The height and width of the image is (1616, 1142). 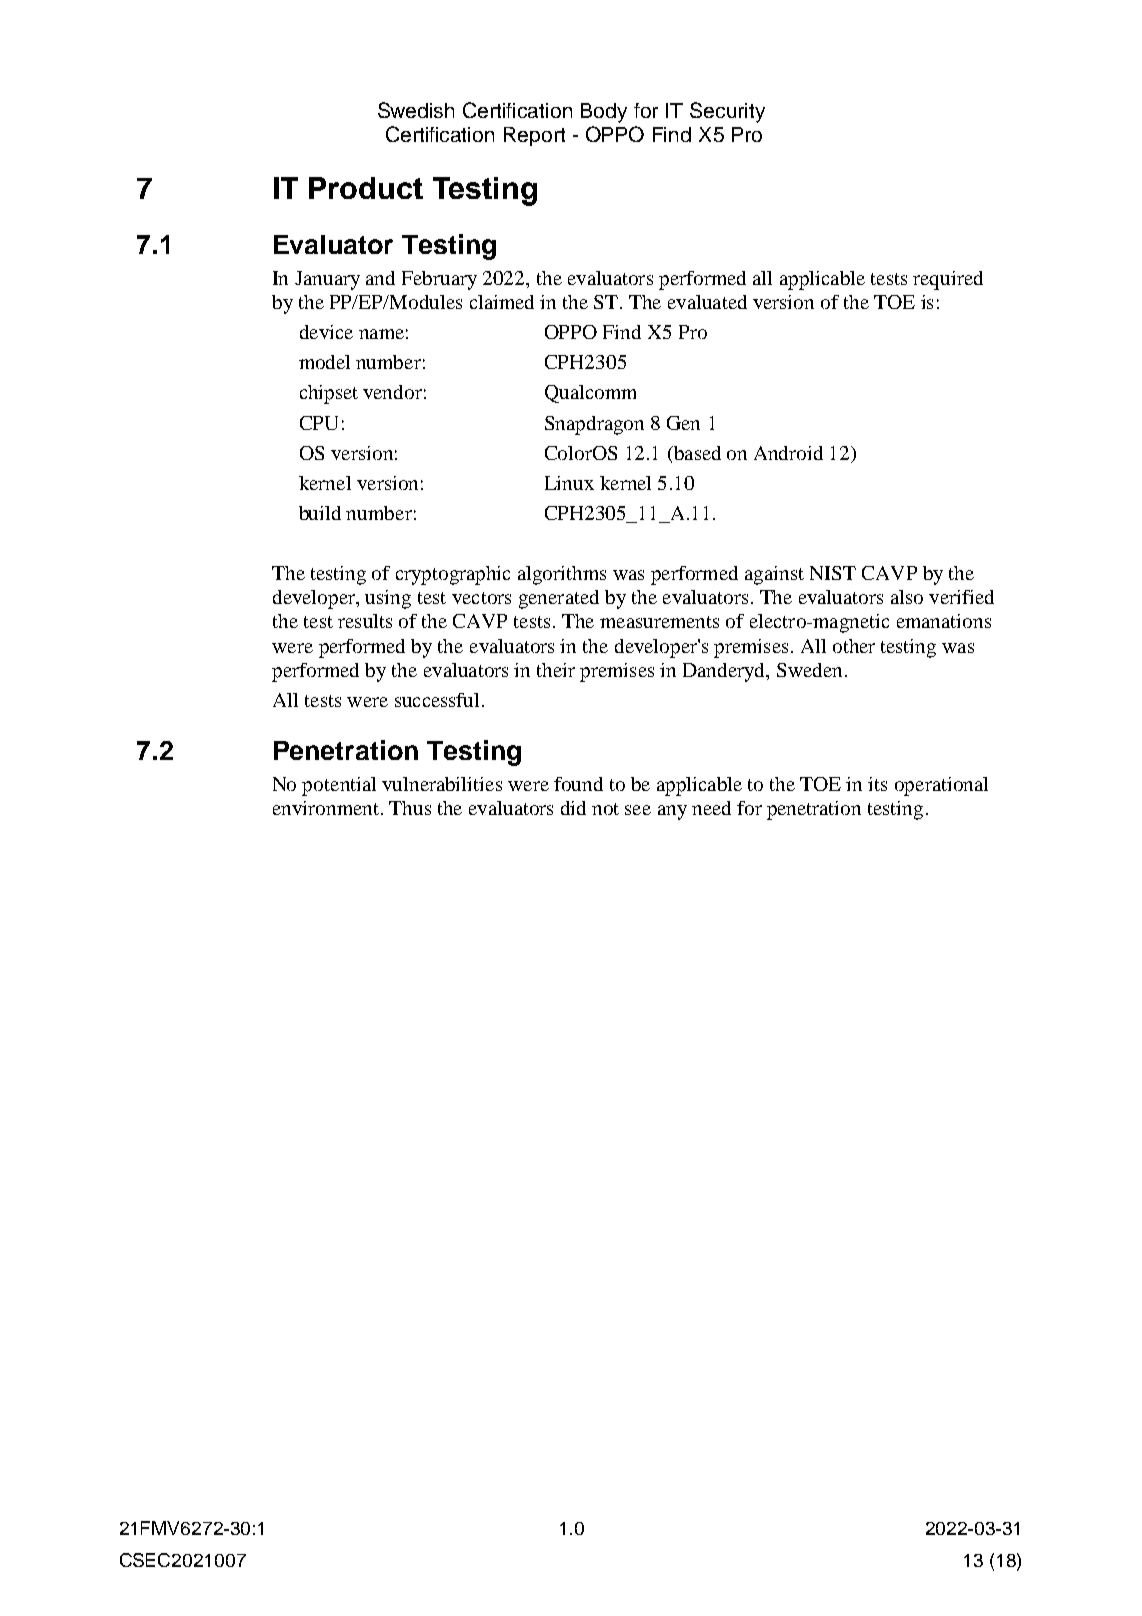 I want to click on Body, so click(x=604, y=113).
